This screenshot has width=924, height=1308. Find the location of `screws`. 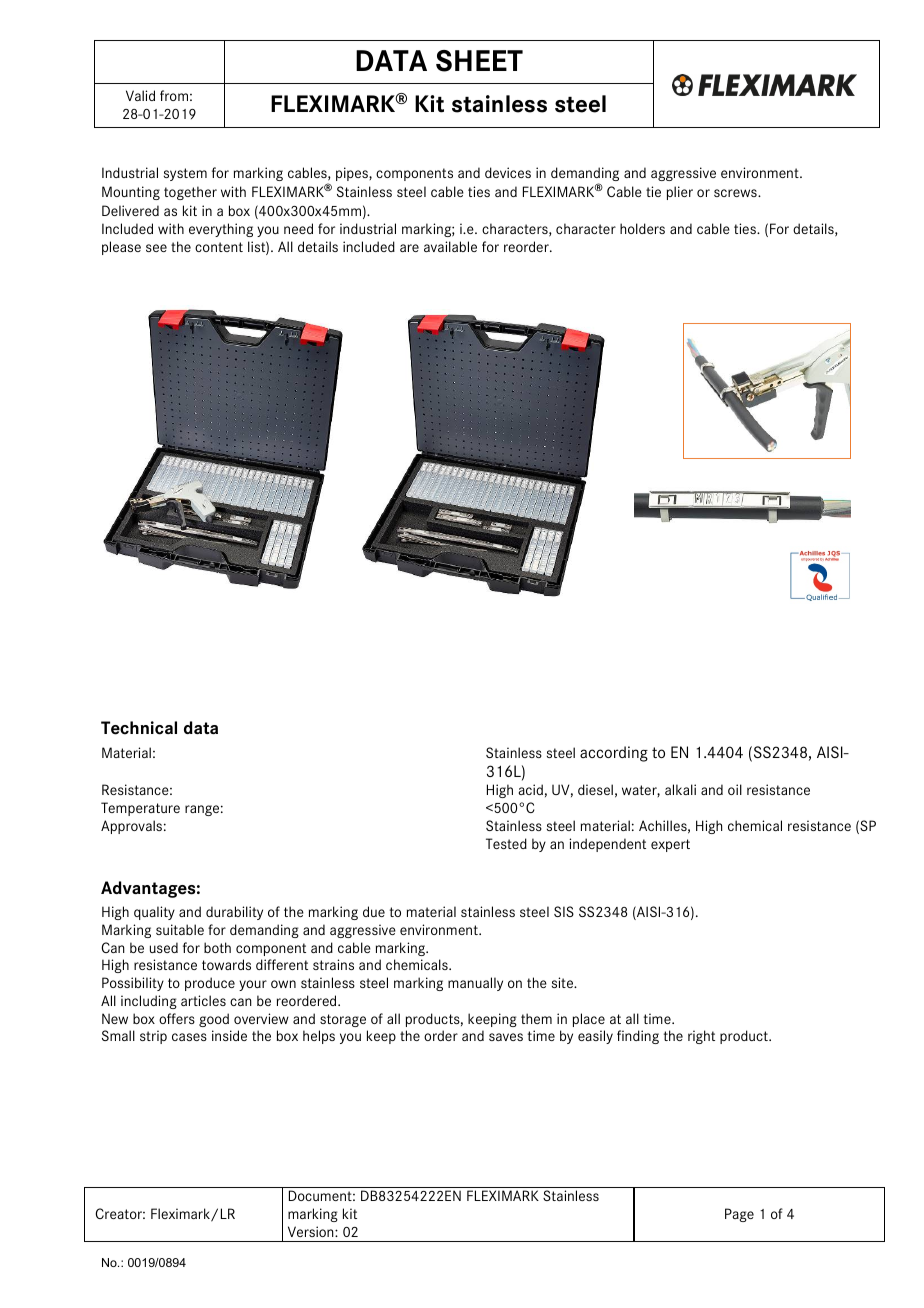

screws is located at coordinates (736, 193).
